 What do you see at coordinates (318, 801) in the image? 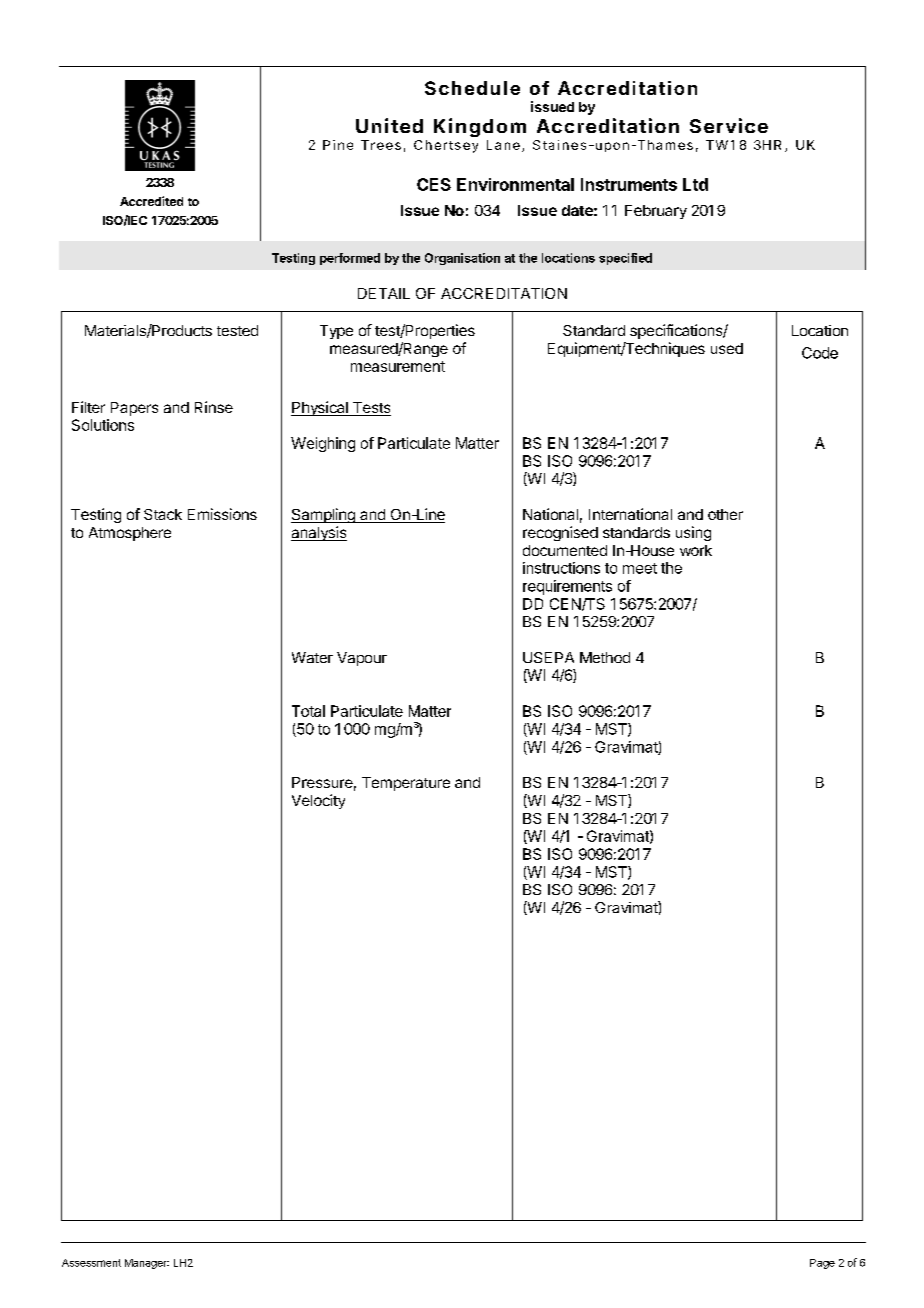
I see `Velocity` at bounding box center [318, 801].
